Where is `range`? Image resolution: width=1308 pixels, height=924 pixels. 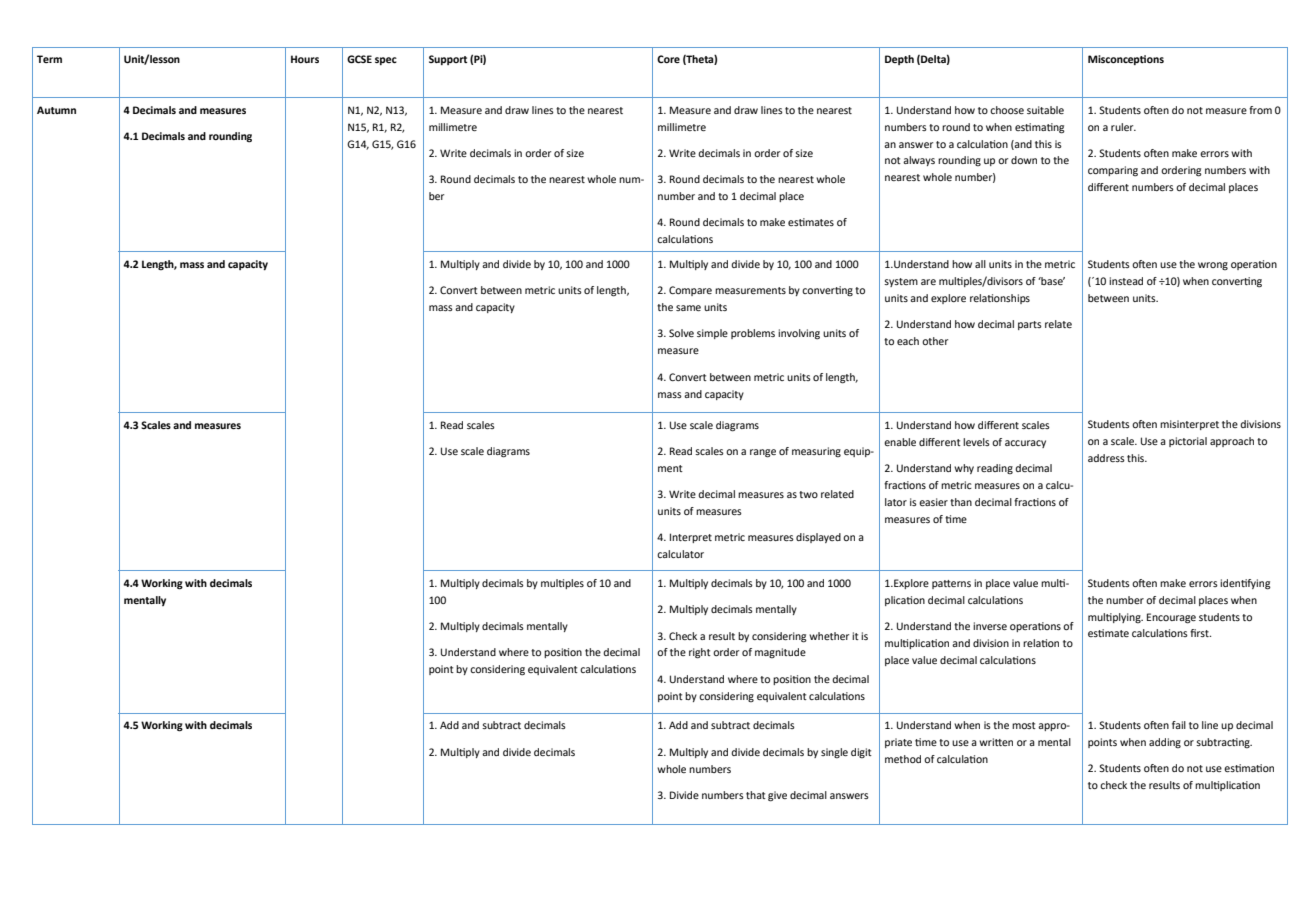
range is located at coordinates (763, 453).
